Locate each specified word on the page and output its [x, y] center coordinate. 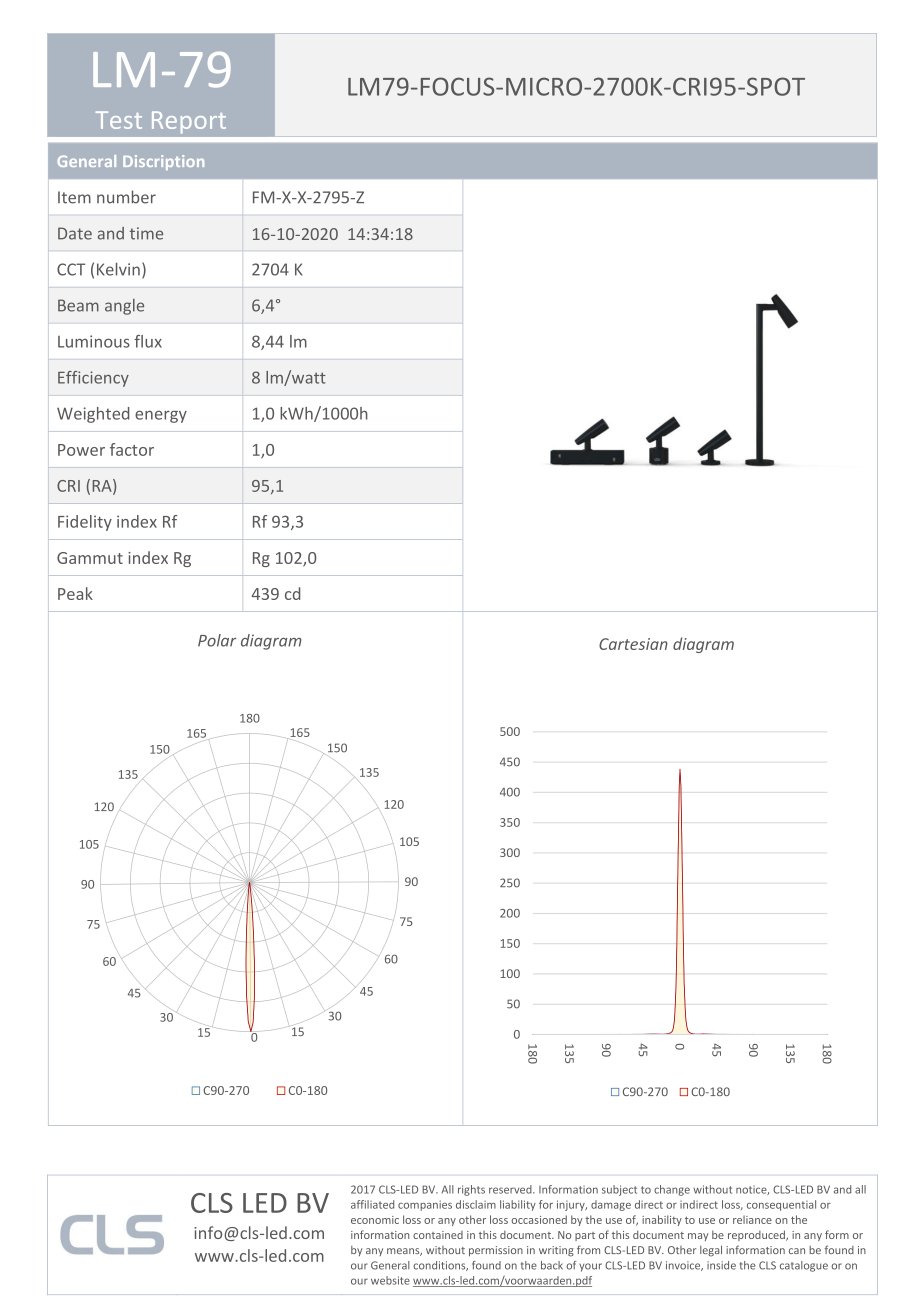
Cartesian [633, 644]
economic [375, 1220]
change [672, 1190]
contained [438, 1235]
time [146, 233]
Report [189, 122]
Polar [217, 640]
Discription [163, 162]
